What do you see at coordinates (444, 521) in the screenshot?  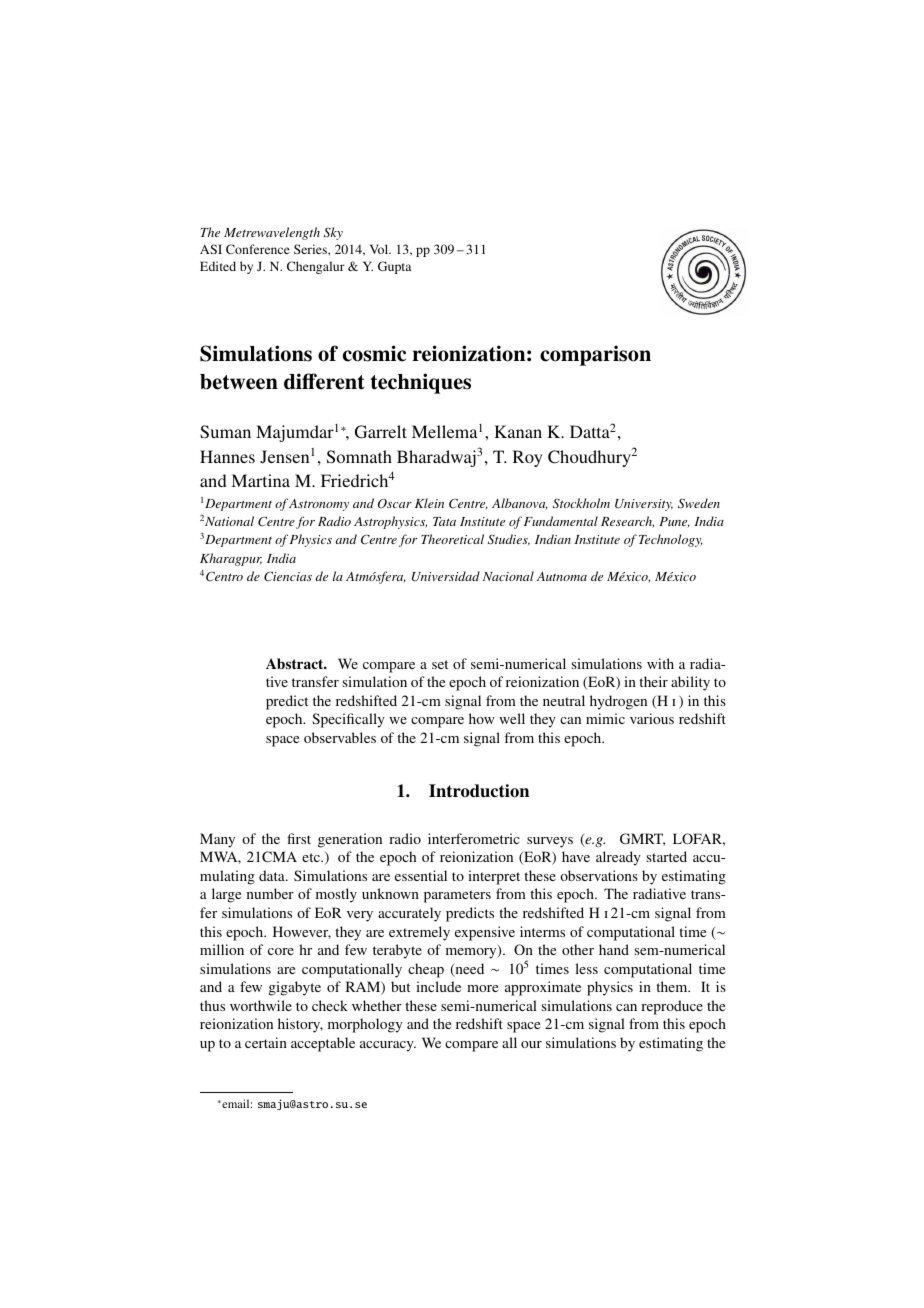 I see `Tata` at bounding box center [444, 521].
